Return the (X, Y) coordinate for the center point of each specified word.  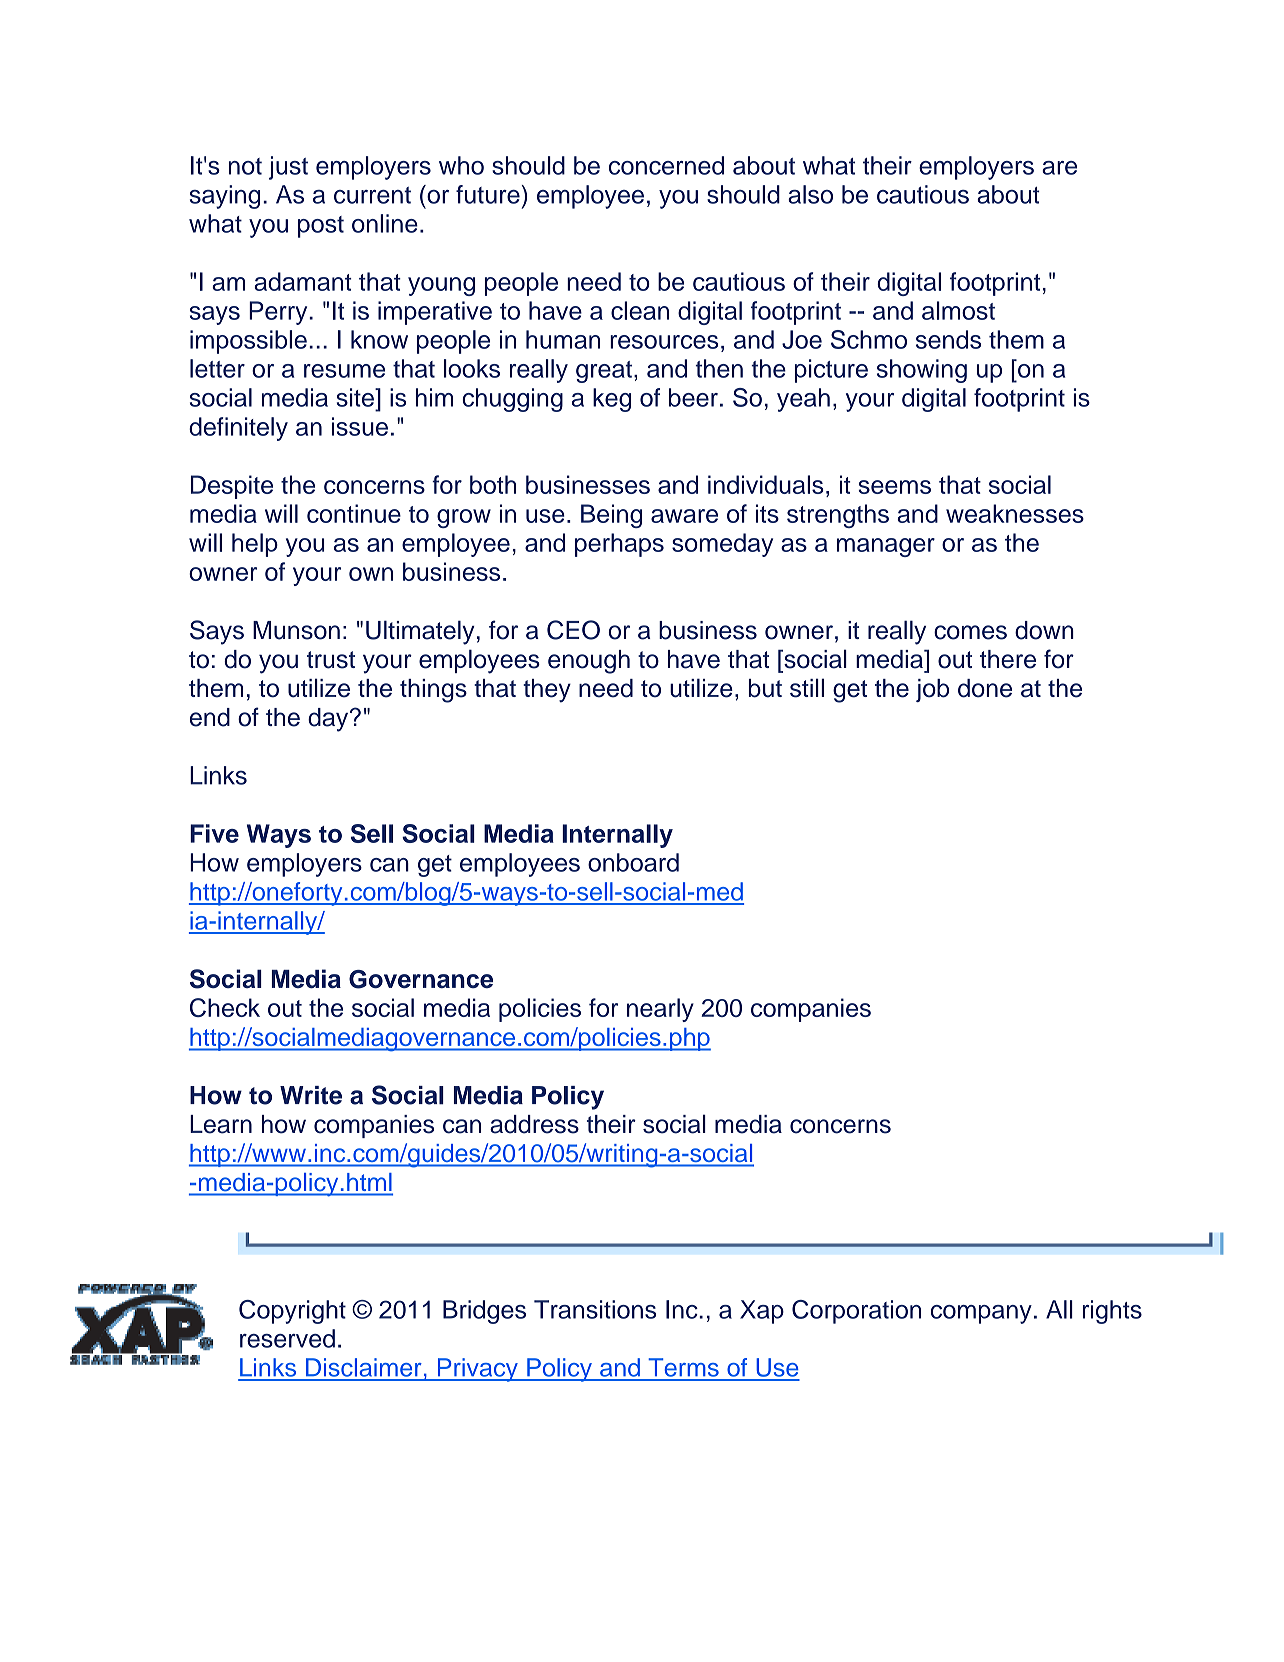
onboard (633, 862)
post (321, 227)
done (985, 688)
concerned (666, 165)
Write (311, 1095)
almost (958, 310)
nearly (660, 1010)
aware (684, 516)
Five (214, 833)
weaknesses (1015, 513)
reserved (287, 1338)
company (981, 1314)
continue (354, 513)
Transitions (595, 1309)
